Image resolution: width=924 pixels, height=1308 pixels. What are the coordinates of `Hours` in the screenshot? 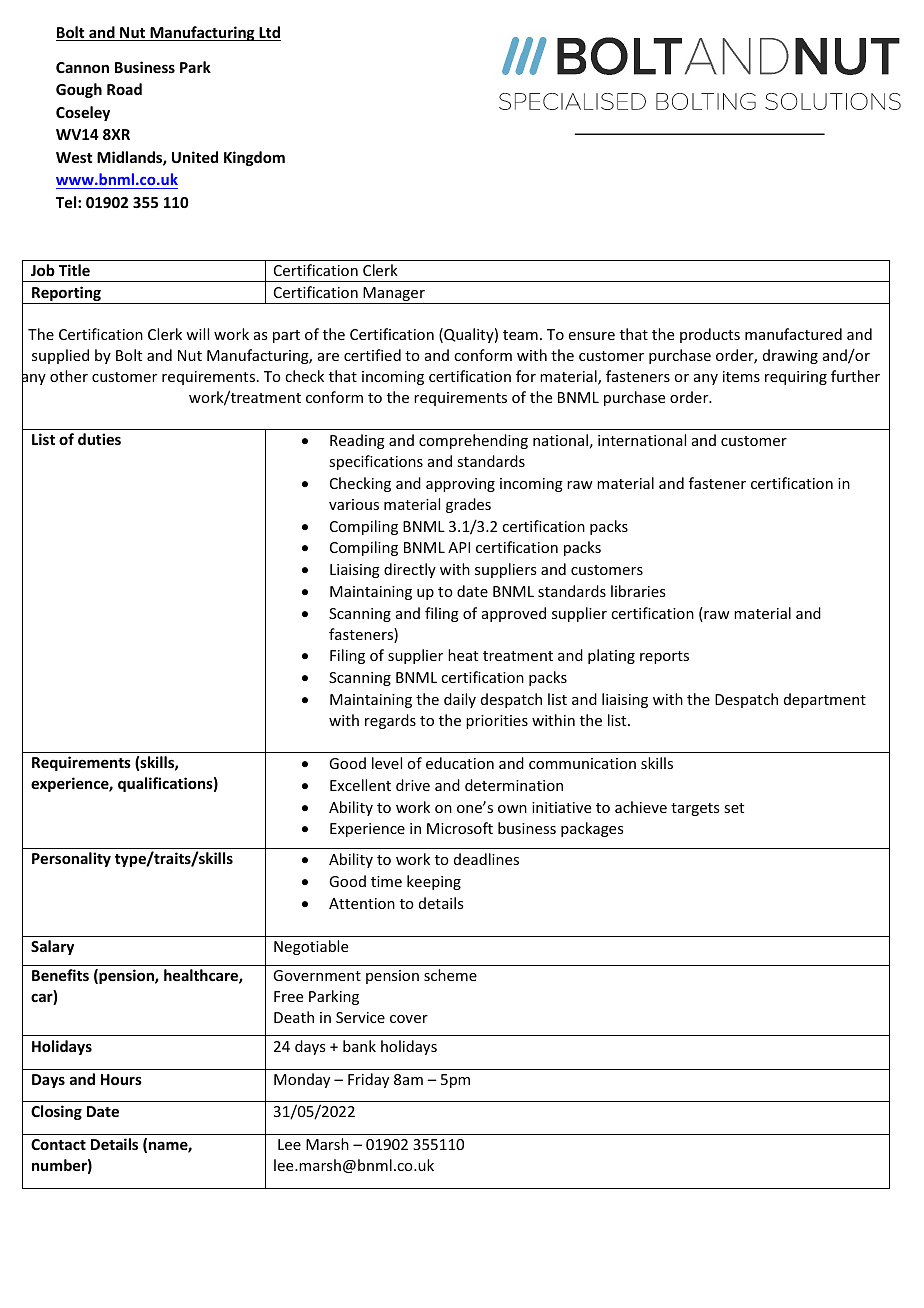 It's located at (121, 1079).
